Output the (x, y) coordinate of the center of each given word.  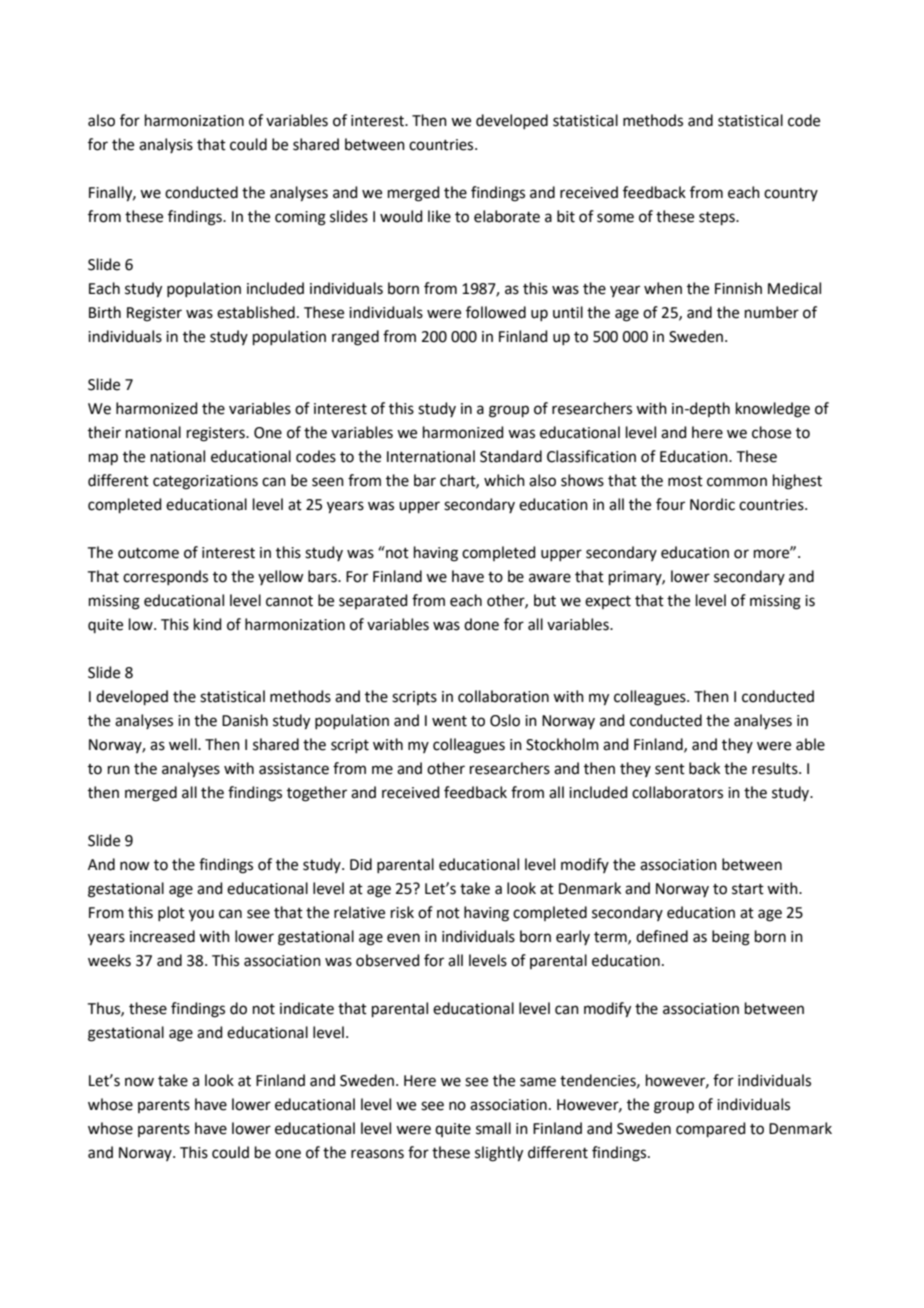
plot (171, 913)
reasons (377, 1154)
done (481, 624)
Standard (511, 456)
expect (608, 602)
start (748, 889)
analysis (166, 145)
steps (718, 218)
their (104, 432)
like (439, 216)
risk (402, 912)
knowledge (773, 410)
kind (208, 624)
